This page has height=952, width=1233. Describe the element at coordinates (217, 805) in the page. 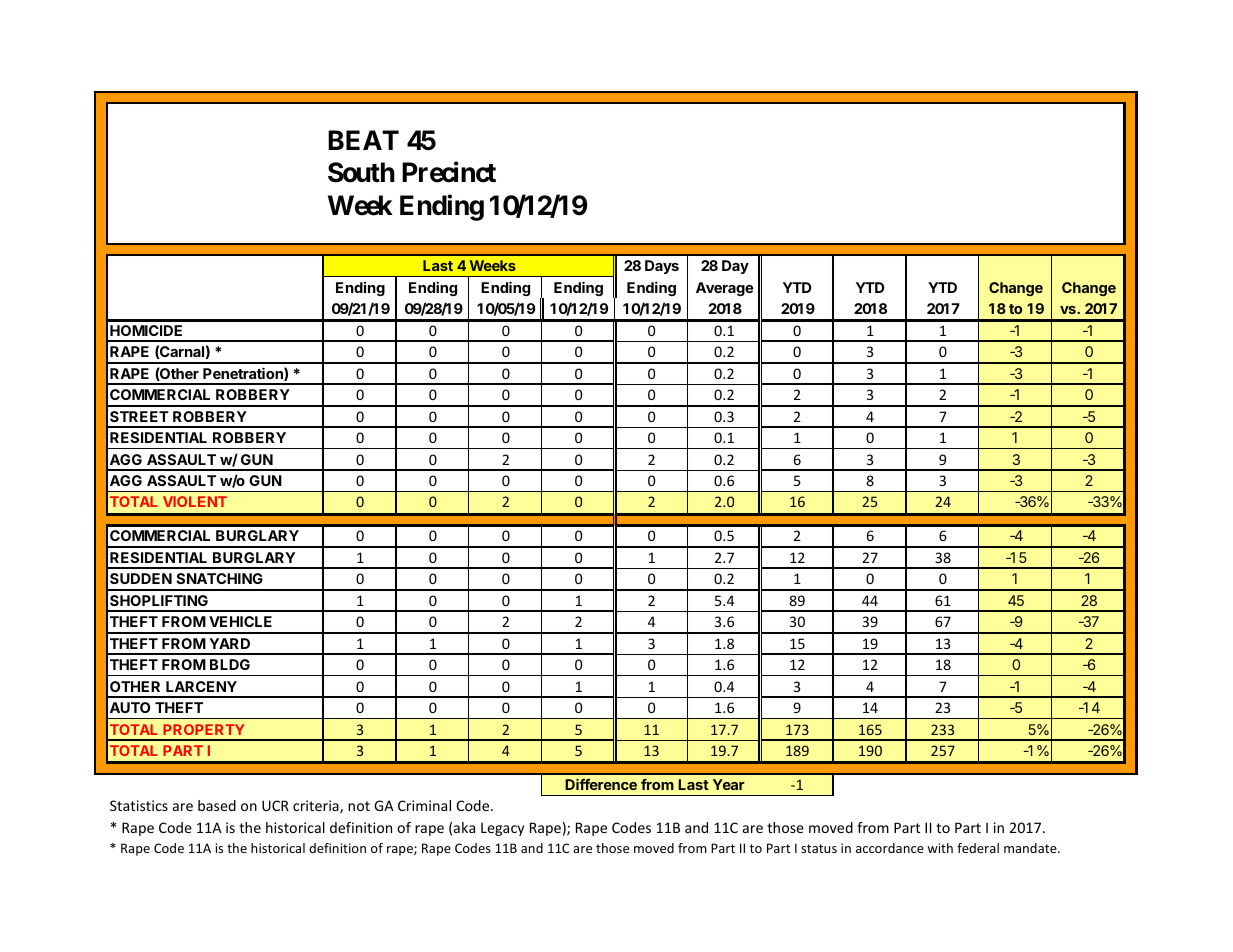

I see `based` at that location.
